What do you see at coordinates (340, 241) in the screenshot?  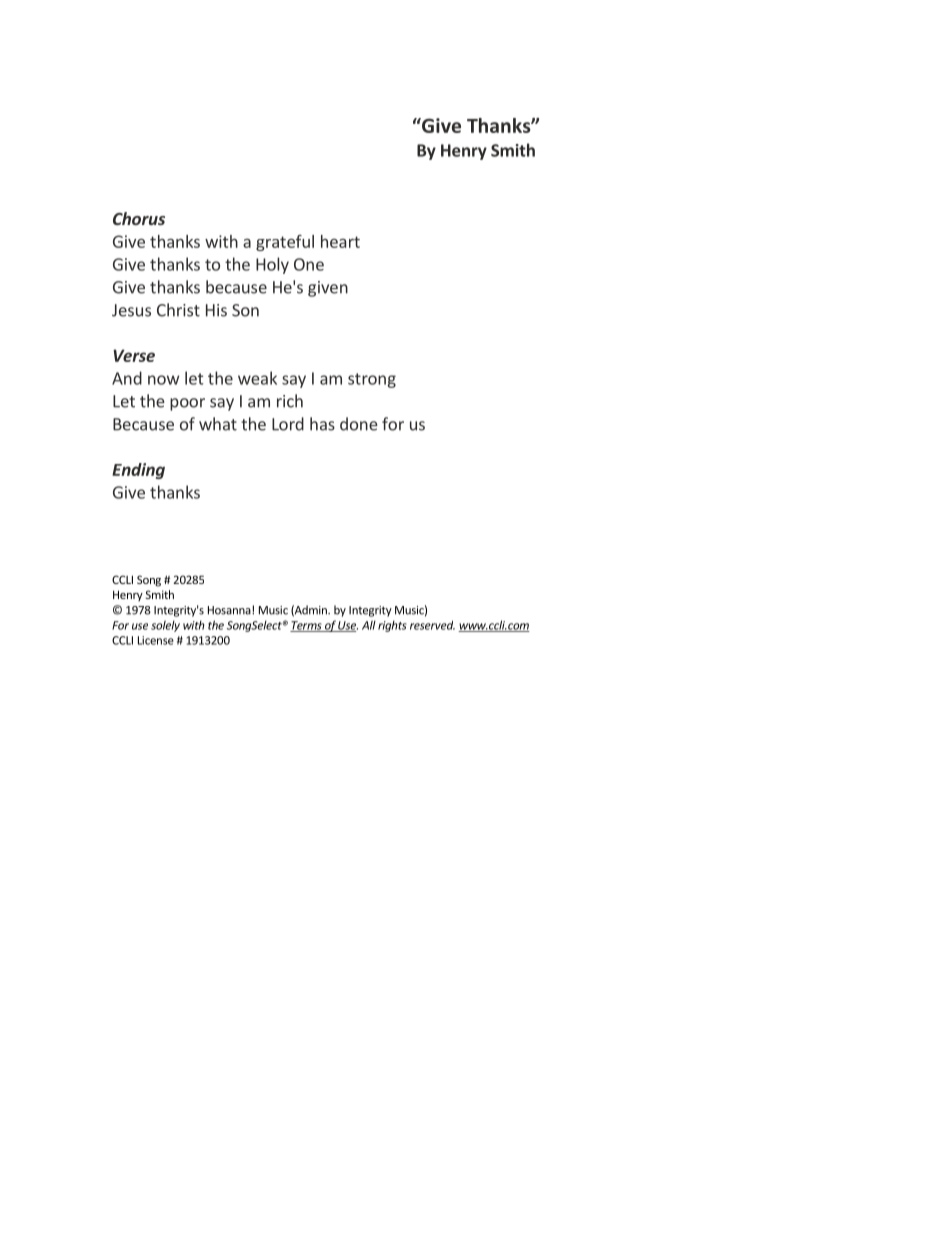 I see `heart` at bounding box center [340, 241].
